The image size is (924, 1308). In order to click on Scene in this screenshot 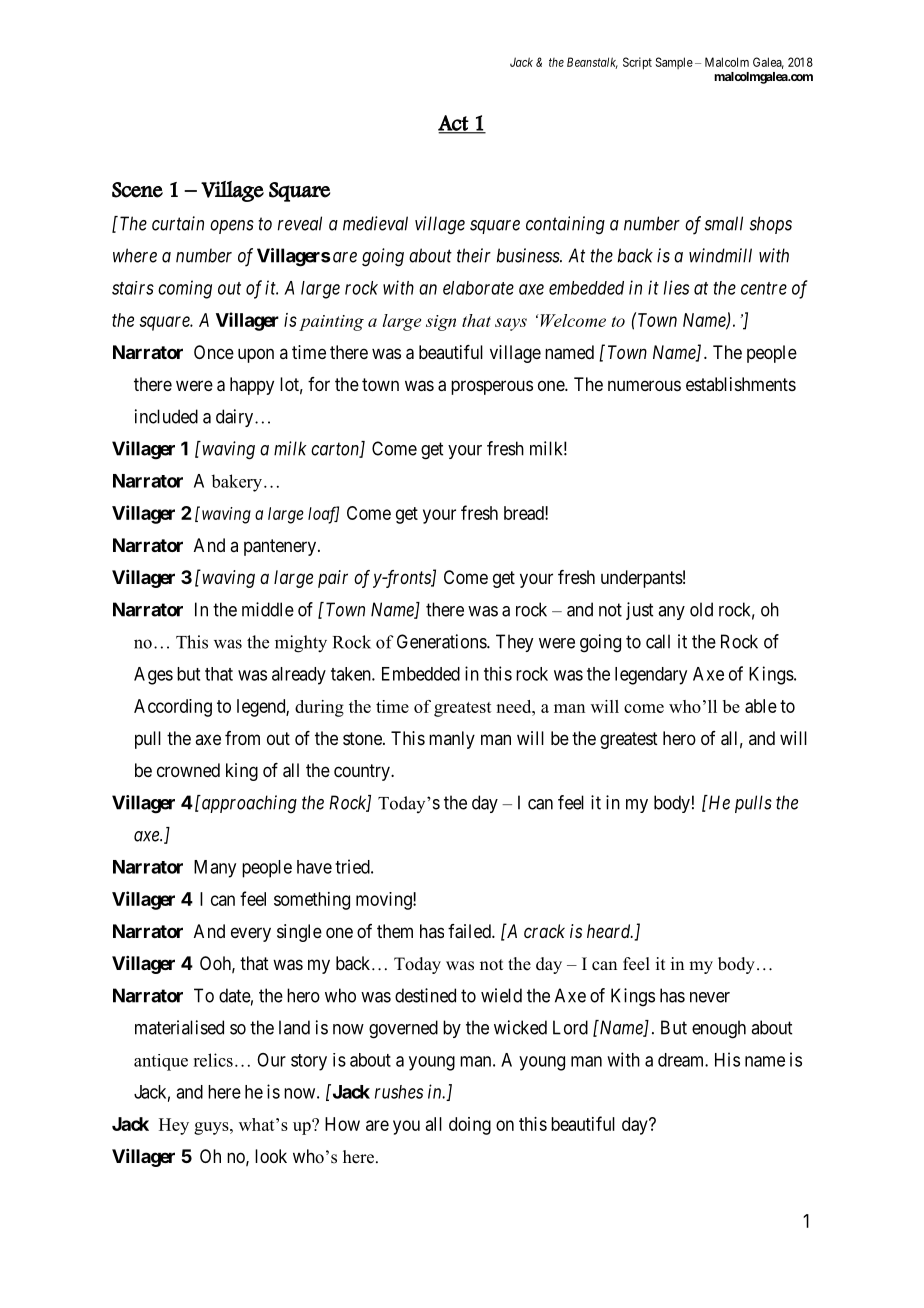, I will do `click(137, 190)`.
